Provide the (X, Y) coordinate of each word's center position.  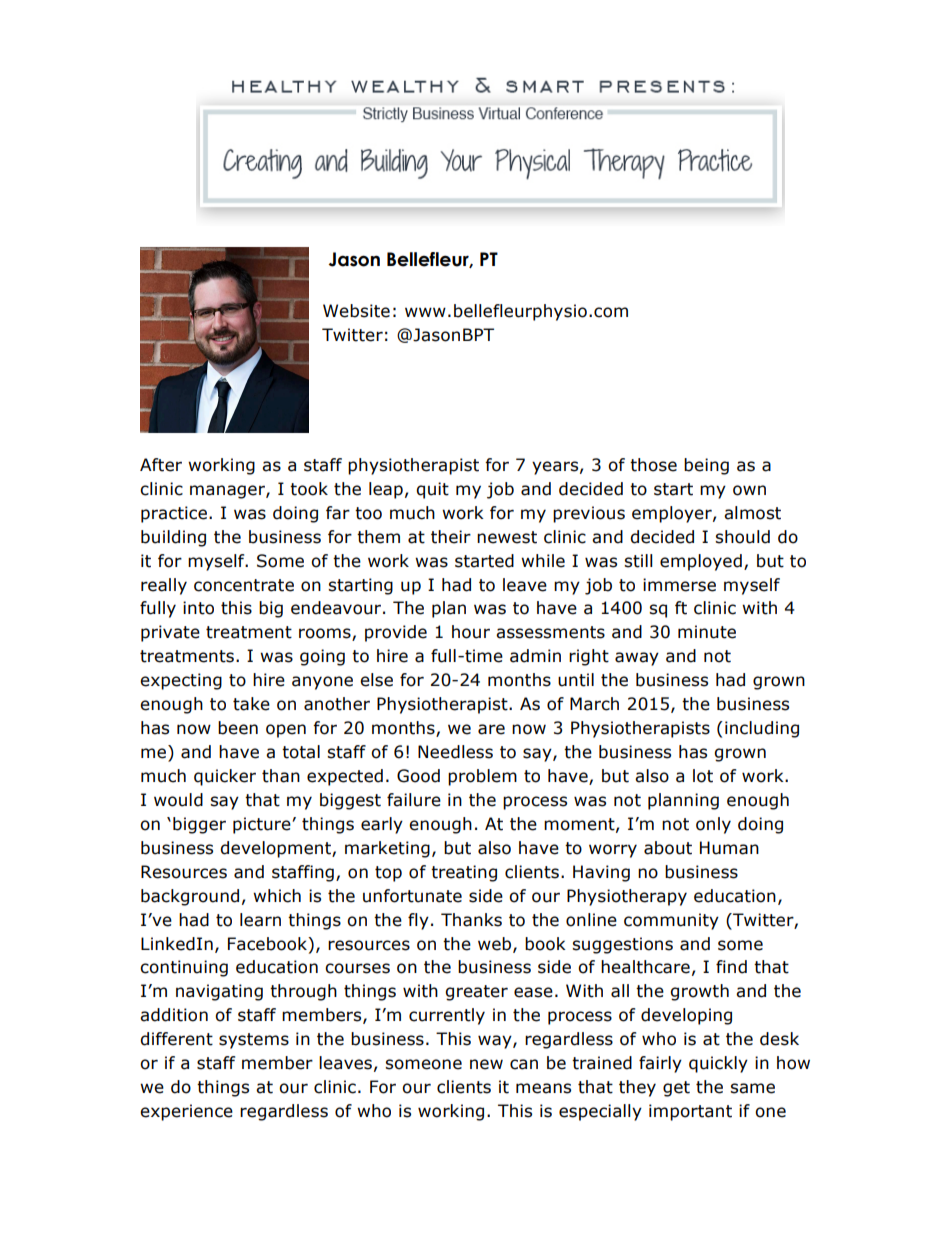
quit (432, 490)
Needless (455, 752)
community (671, 921)
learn (260, 920)
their (451, 537)
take (251, 704)
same (752, 1088)
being (706, 466)
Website (356, 311)
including (762, 729)
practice (174, 514)
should (742, 537)
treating (464, 873)
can (524, 1064)
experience (186, 1112)
